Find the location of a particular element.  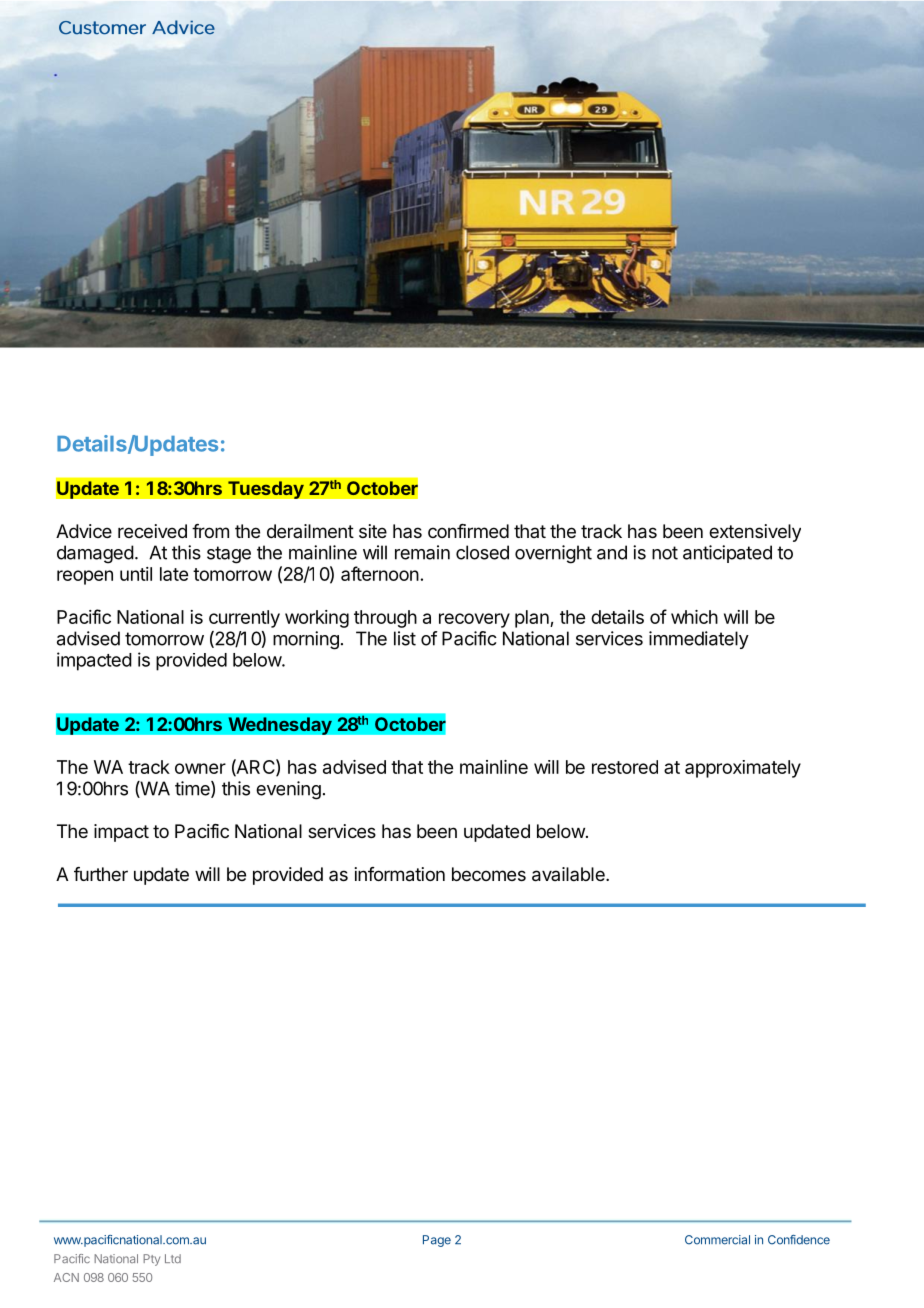

received is located at coordinates (152, 531).
